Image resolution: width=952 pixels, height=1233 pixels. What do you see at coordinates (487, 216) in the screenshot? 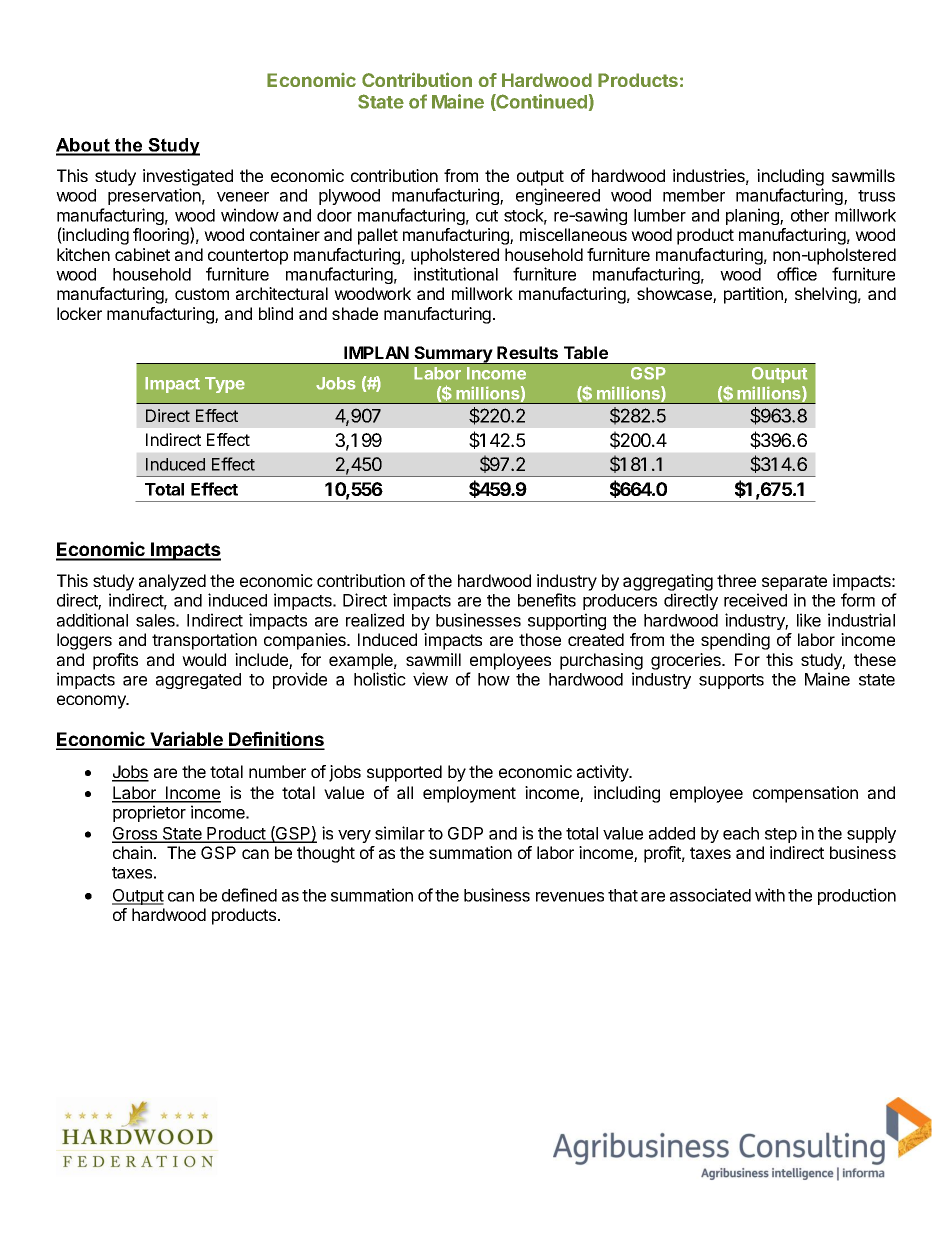
I see `cut` at bounding box center [487, 216].
